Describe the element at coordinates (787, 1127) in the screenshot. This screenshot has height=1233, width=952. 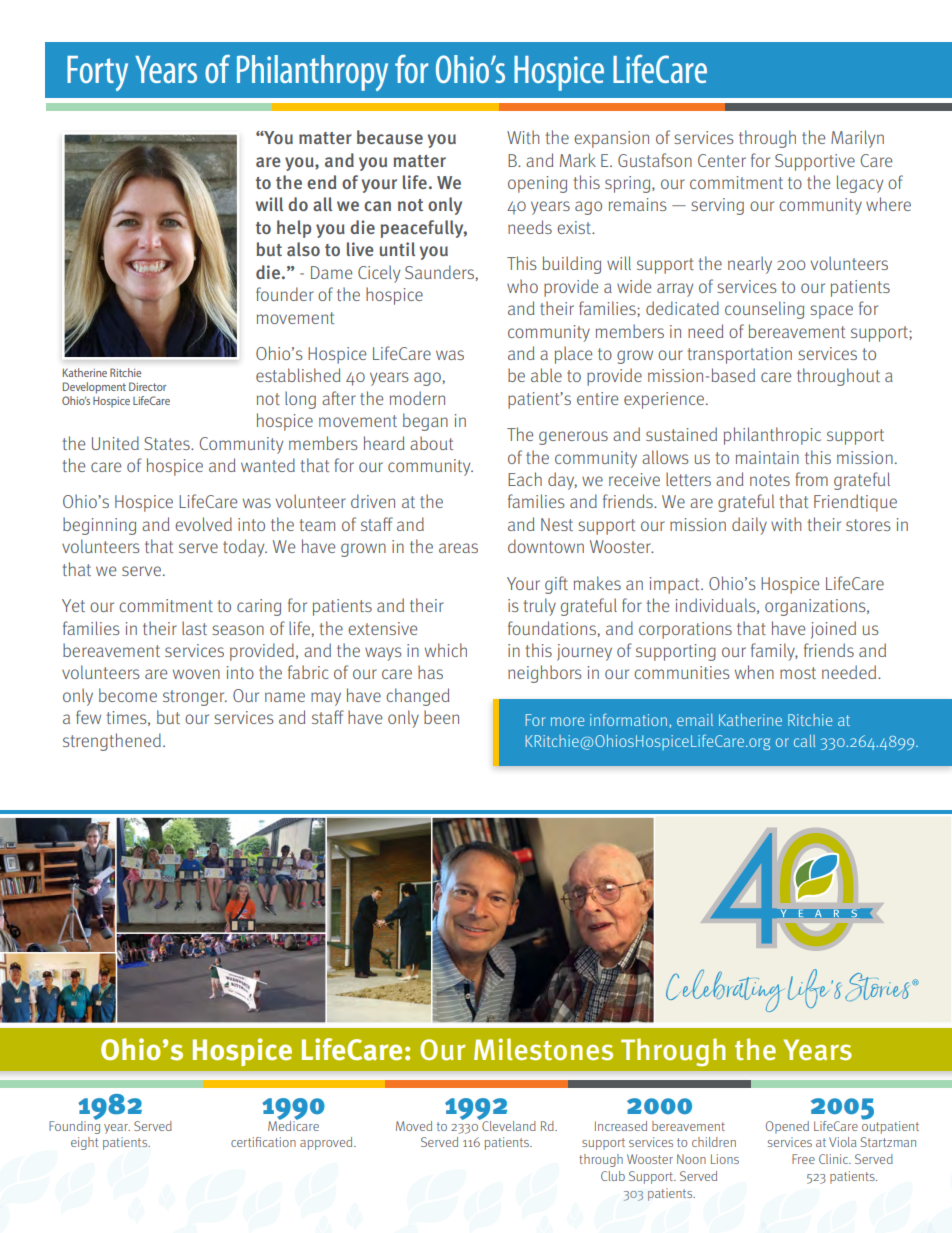
I see `Opened` at that location.
